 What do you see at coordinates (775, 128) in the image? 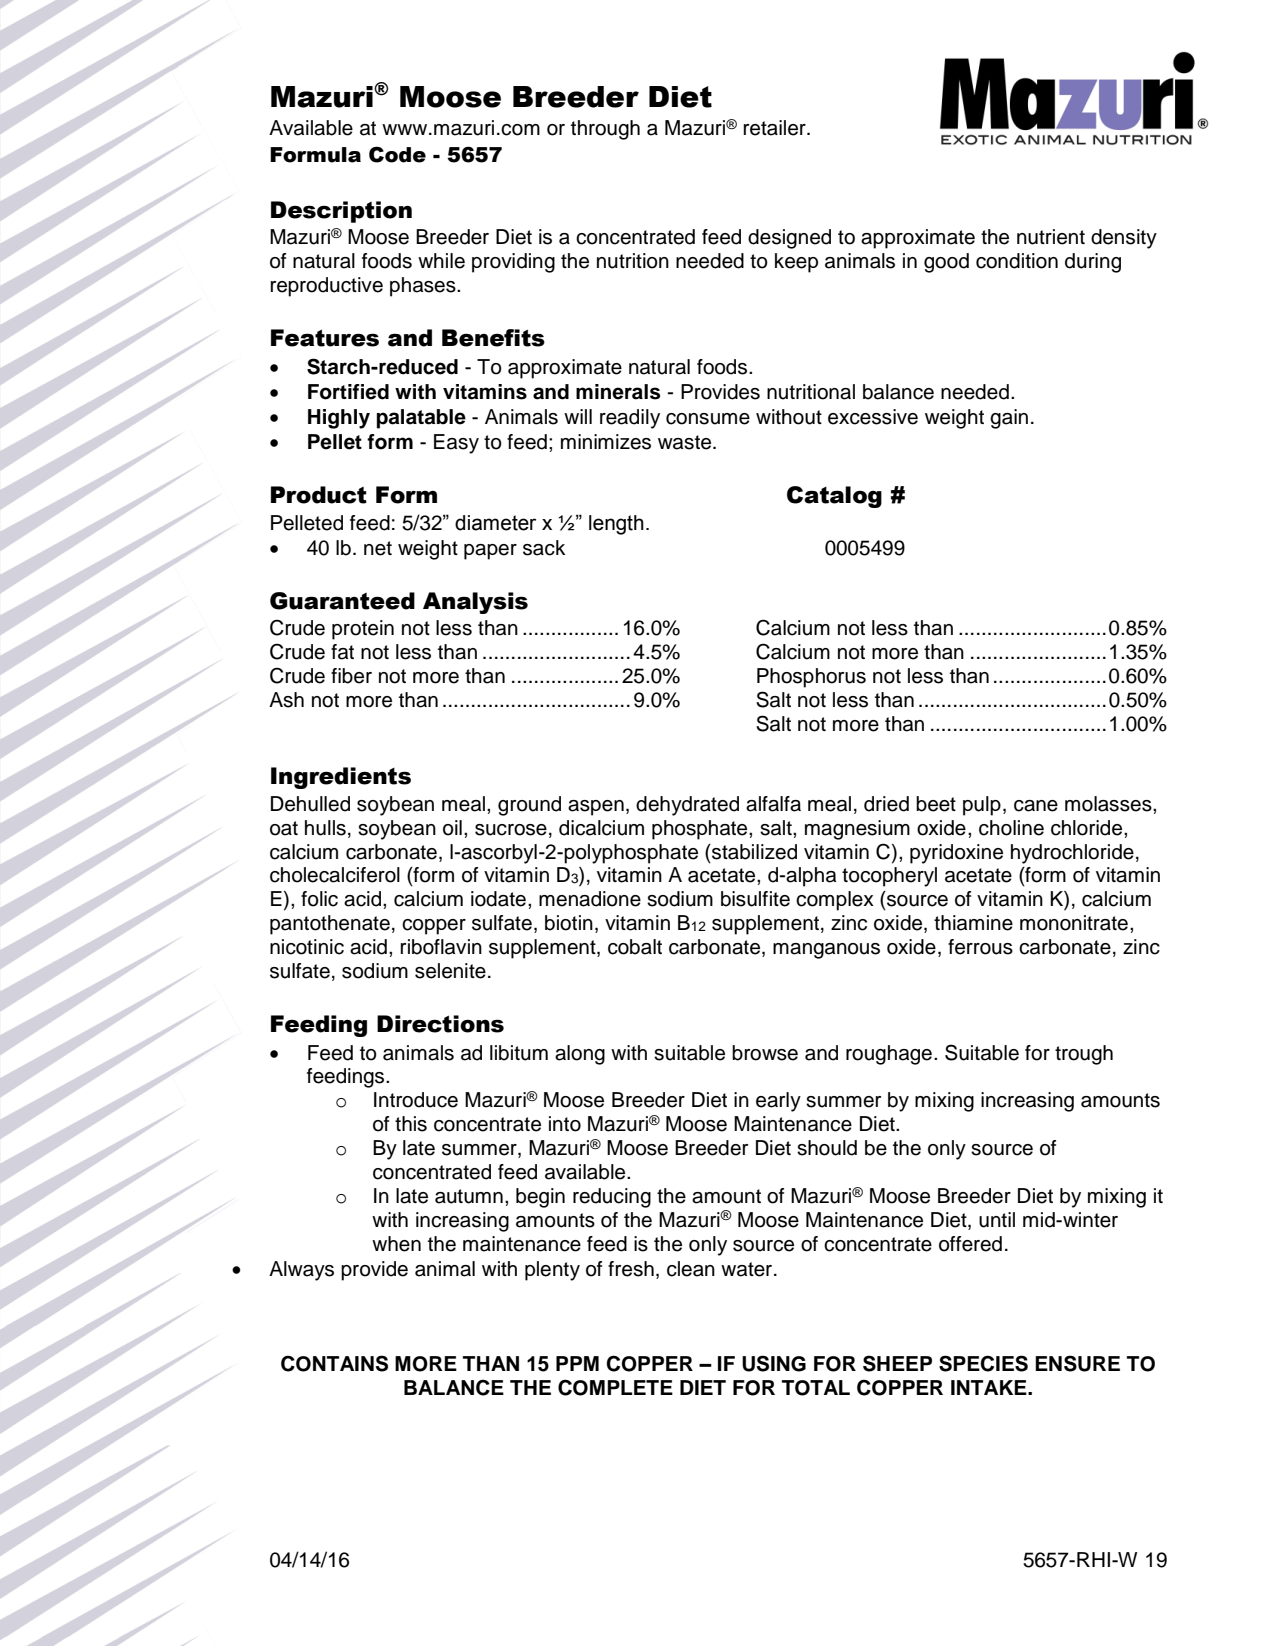
I see `retailer` at bounding box center [775, 128].
